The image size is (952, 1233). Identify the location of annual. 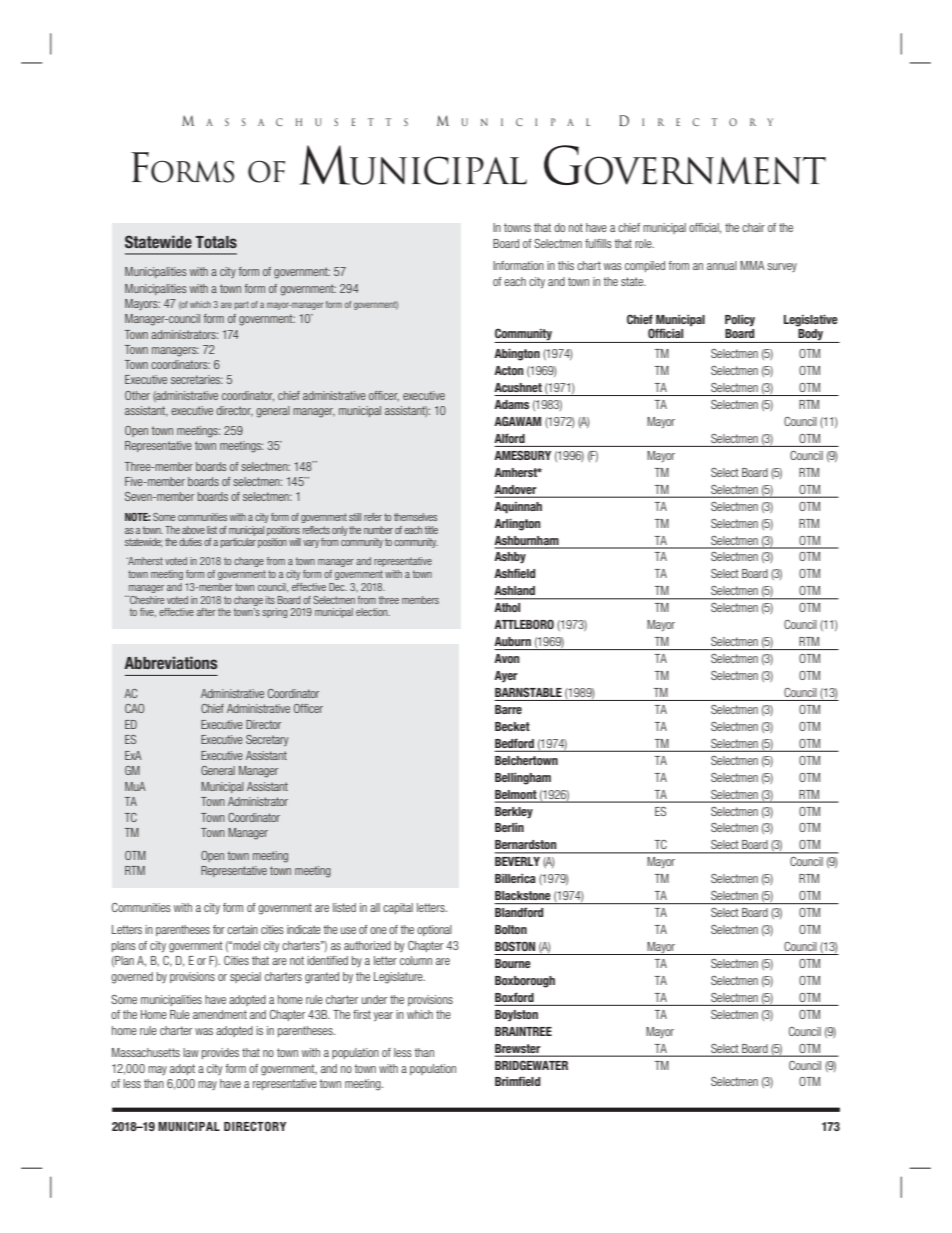
(722, 265).
